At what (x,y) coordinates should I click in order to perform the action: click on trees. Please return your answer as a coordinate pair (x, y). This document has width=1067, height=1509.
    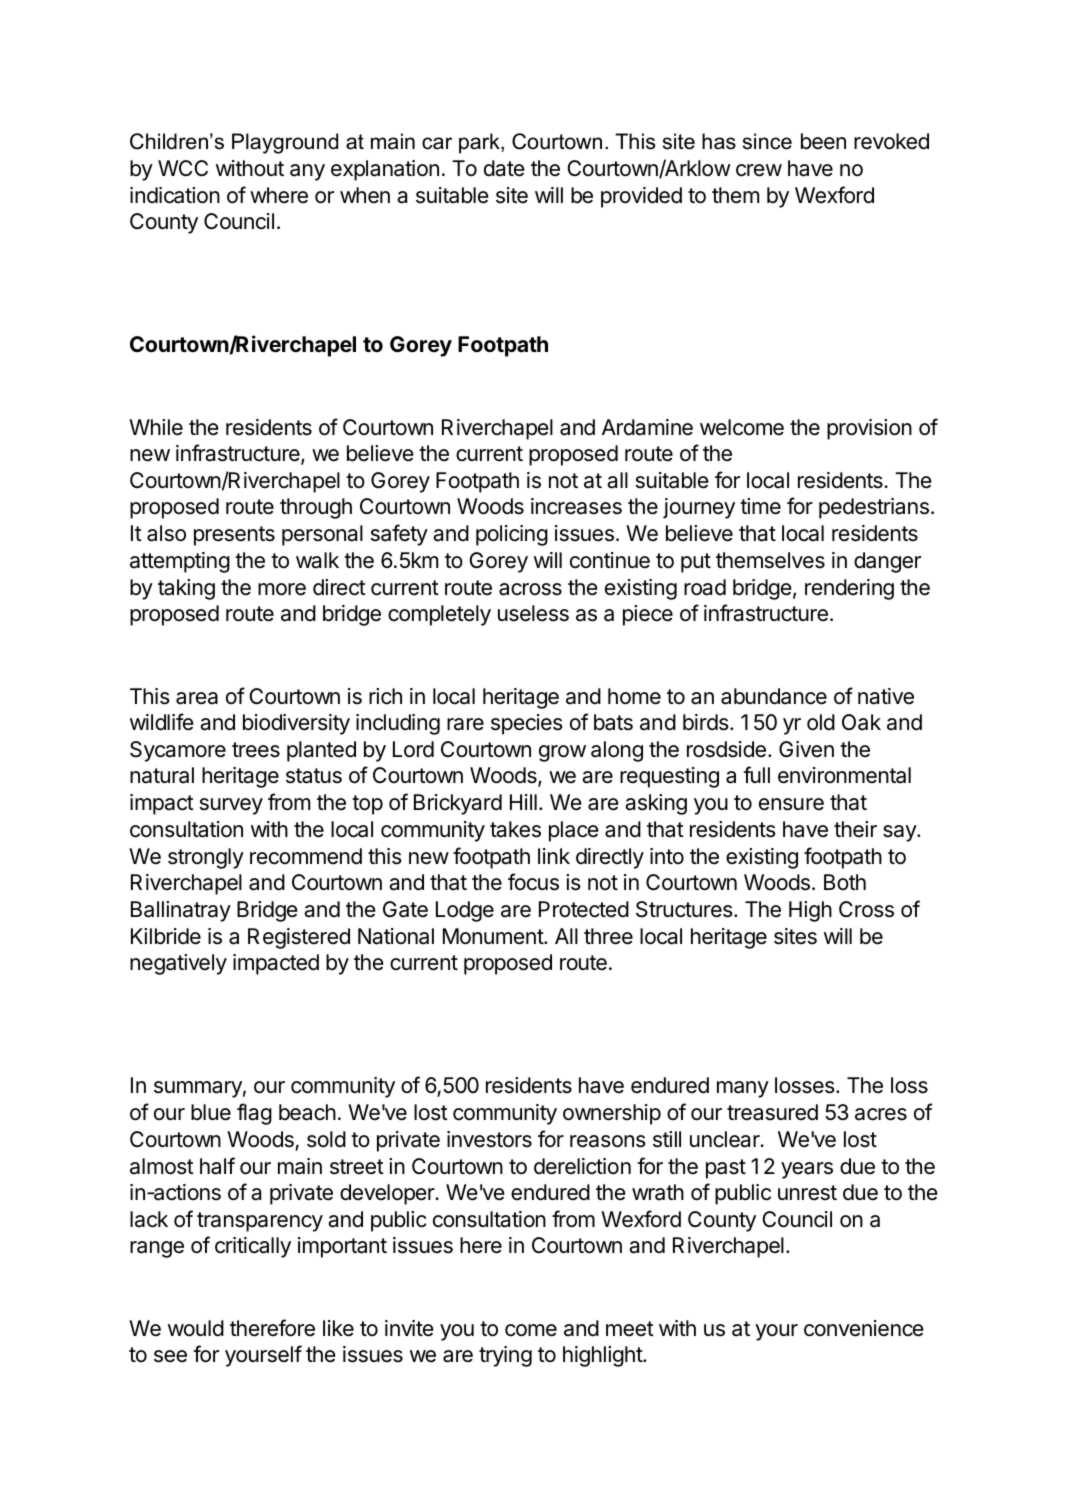
    Looking at the image, I should click on (256, 750).
